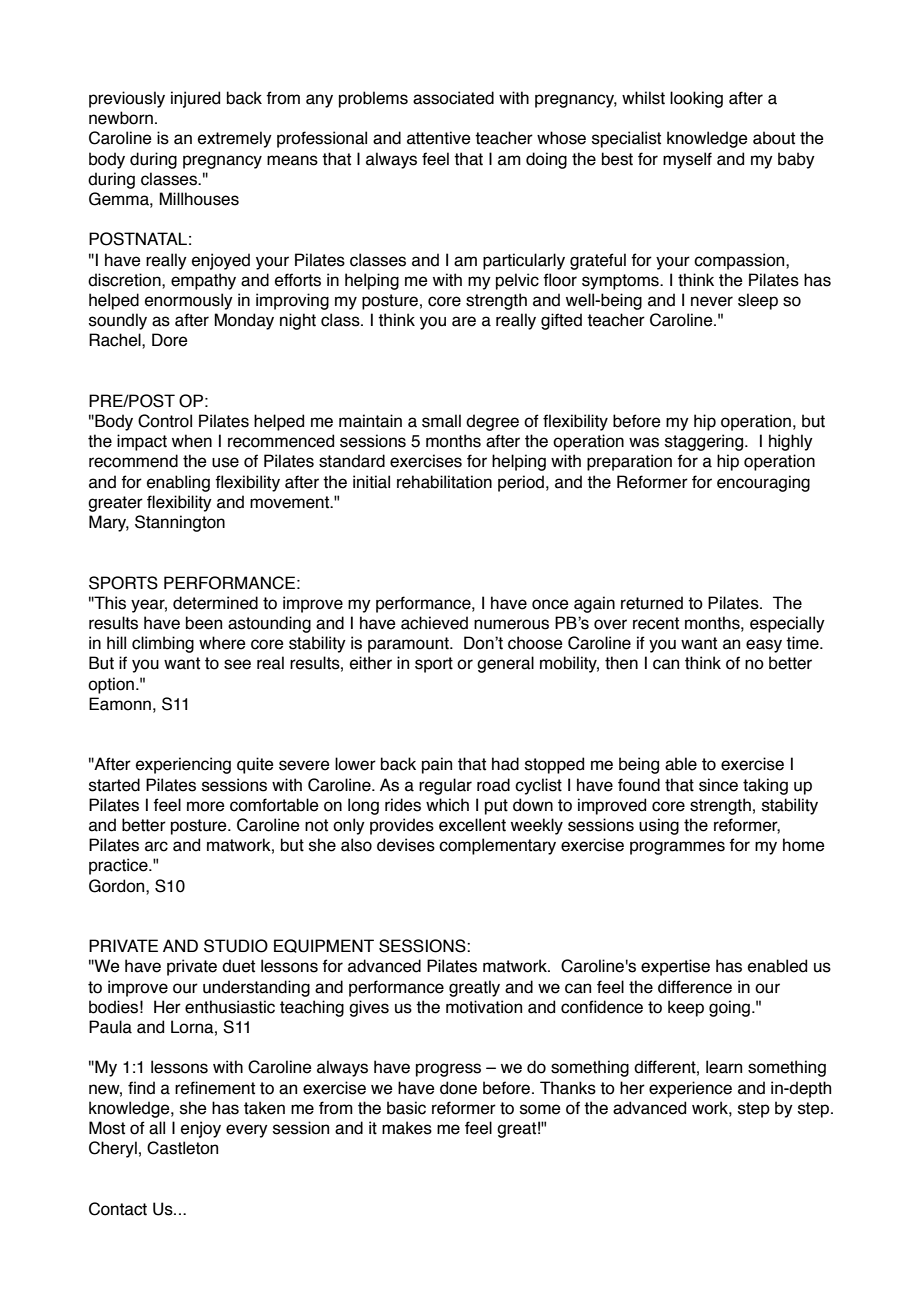  I want to click on excellent, so click(472, 825).
